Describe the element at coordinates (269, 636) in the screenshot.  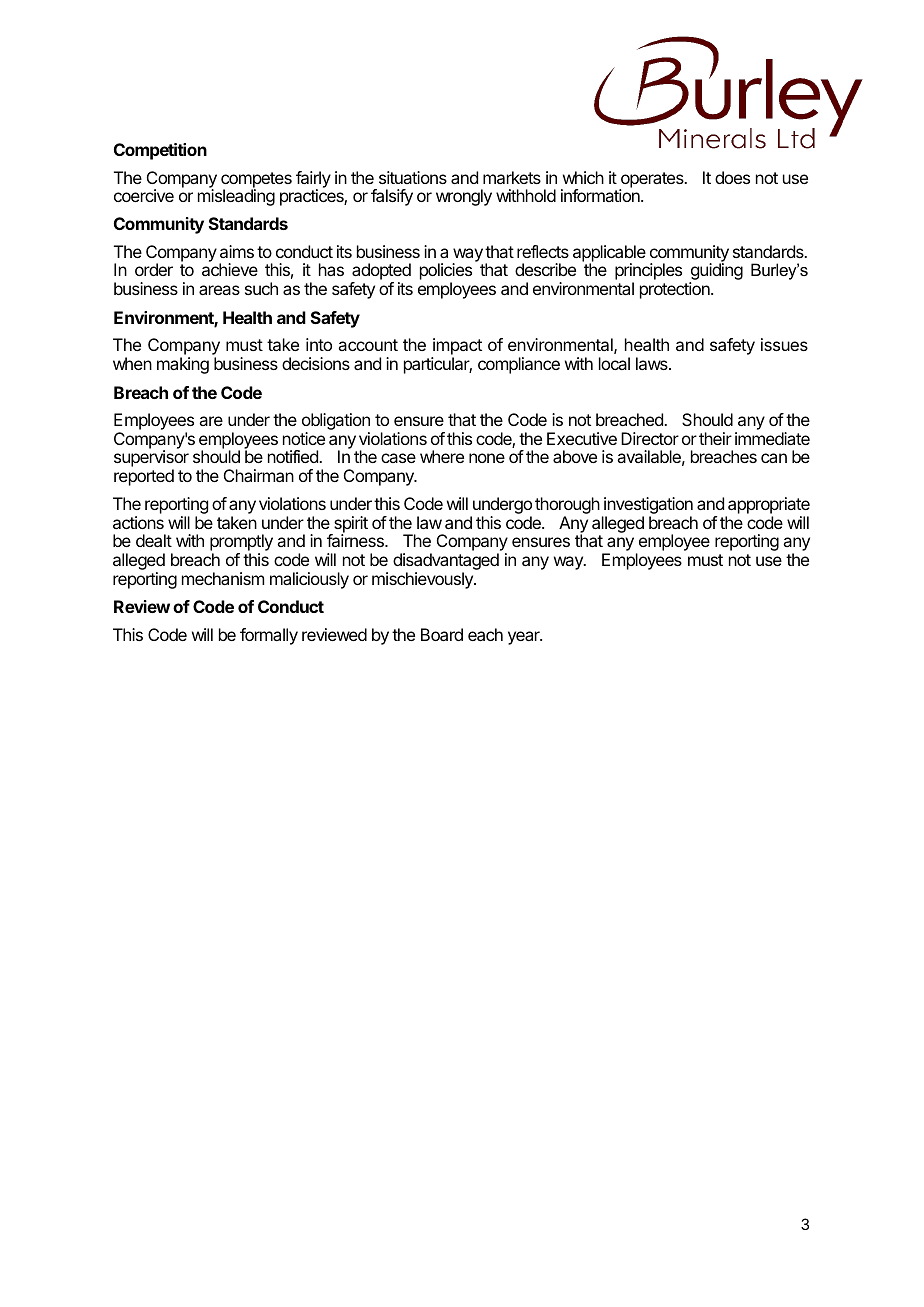
I see `formally` at that location.
